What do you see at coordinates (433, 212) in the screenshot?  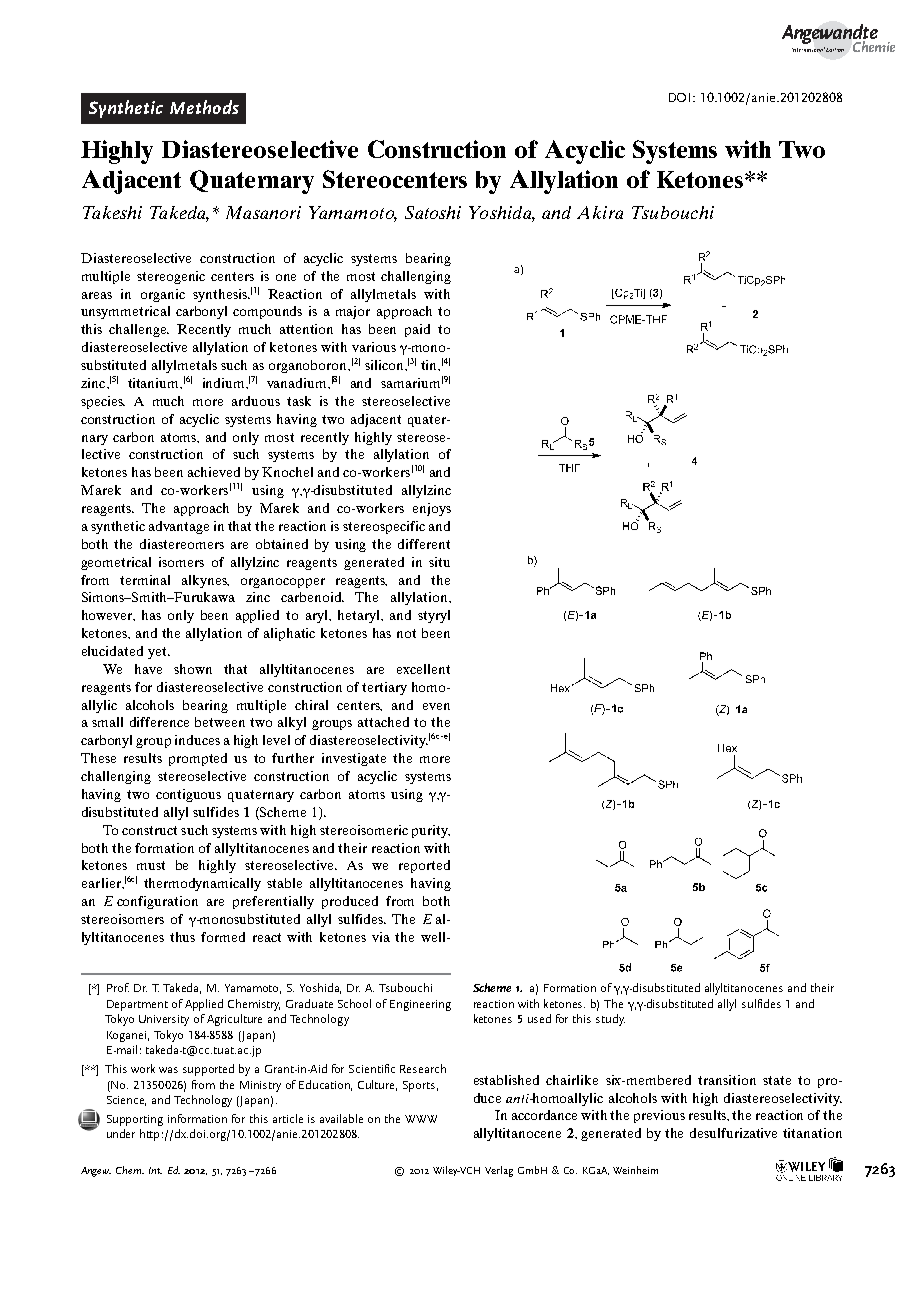 I see `Satoshi` at bounding box center [433, 212].
